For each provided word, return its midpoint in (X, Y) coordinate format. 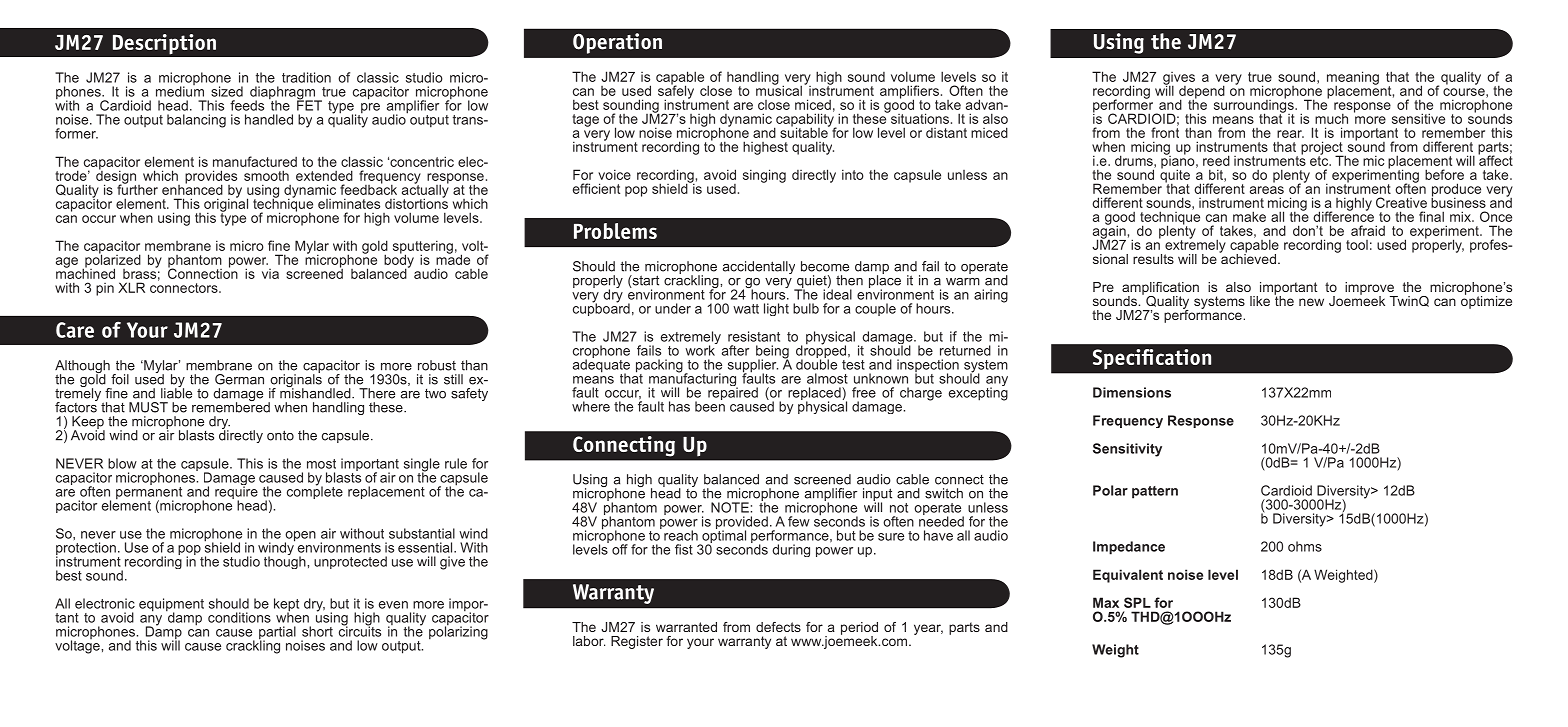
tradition (306, 77)
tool (1357, 245)
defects (778, 627)
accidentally (759, 267)
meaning (1353, 79)
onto (280, 435)
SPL (1137, 602)
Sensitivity (1127, 450)
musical (779, 89)
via (270, 274)
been (710, 405)
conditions (239, 617)
